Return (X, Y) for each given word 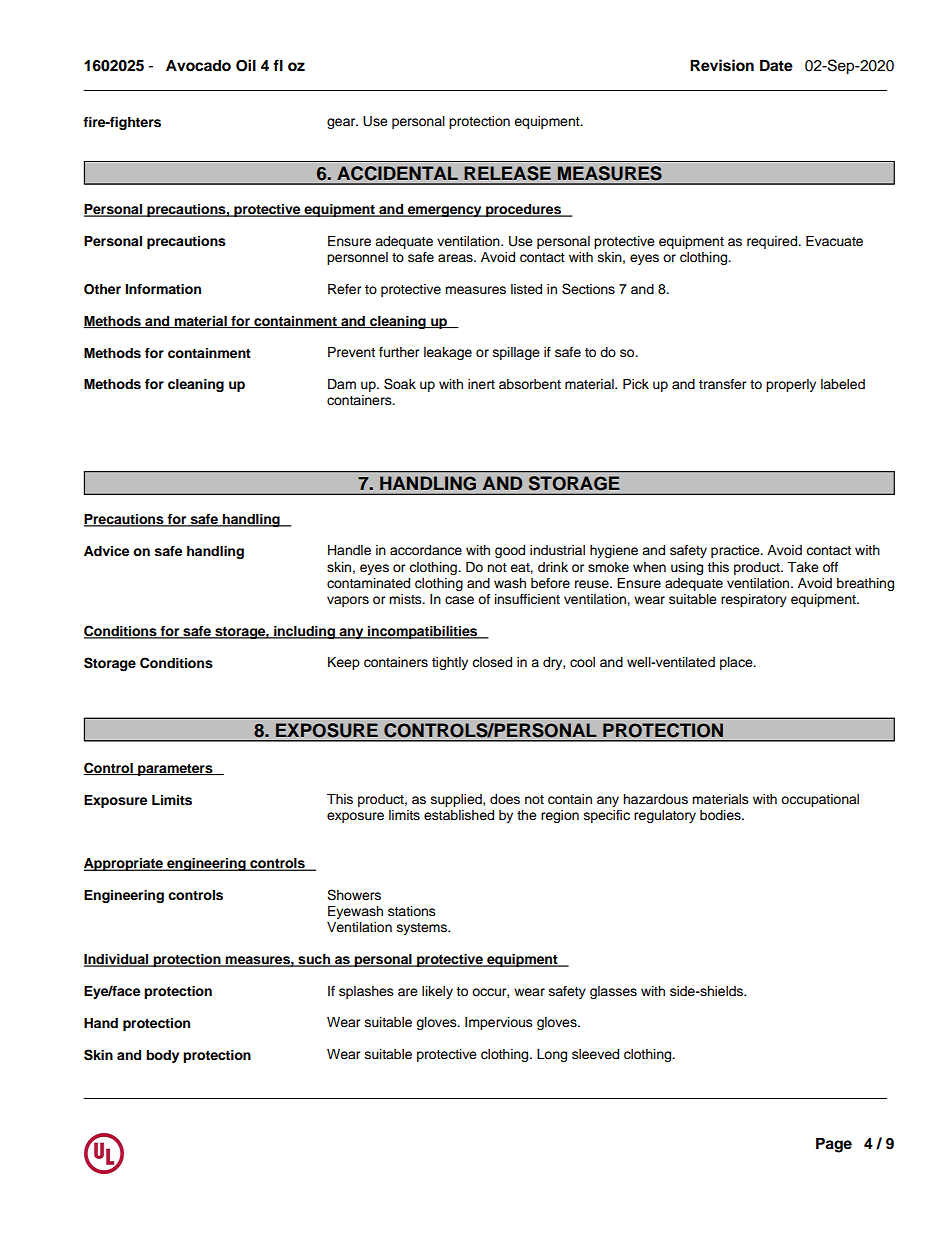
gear (342, 123)
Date (776, 65)
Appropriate (124, 864)
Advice (106, 551)
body (162, 1056)
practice (736, 551)
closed (492, 662)
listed (526, 289)
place (737, 663)
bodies (721, 815)
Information (163, 289)
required (773, 242)
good (510, 551)
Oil (246, 65)
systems (423, 929)
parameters (175, 770)
